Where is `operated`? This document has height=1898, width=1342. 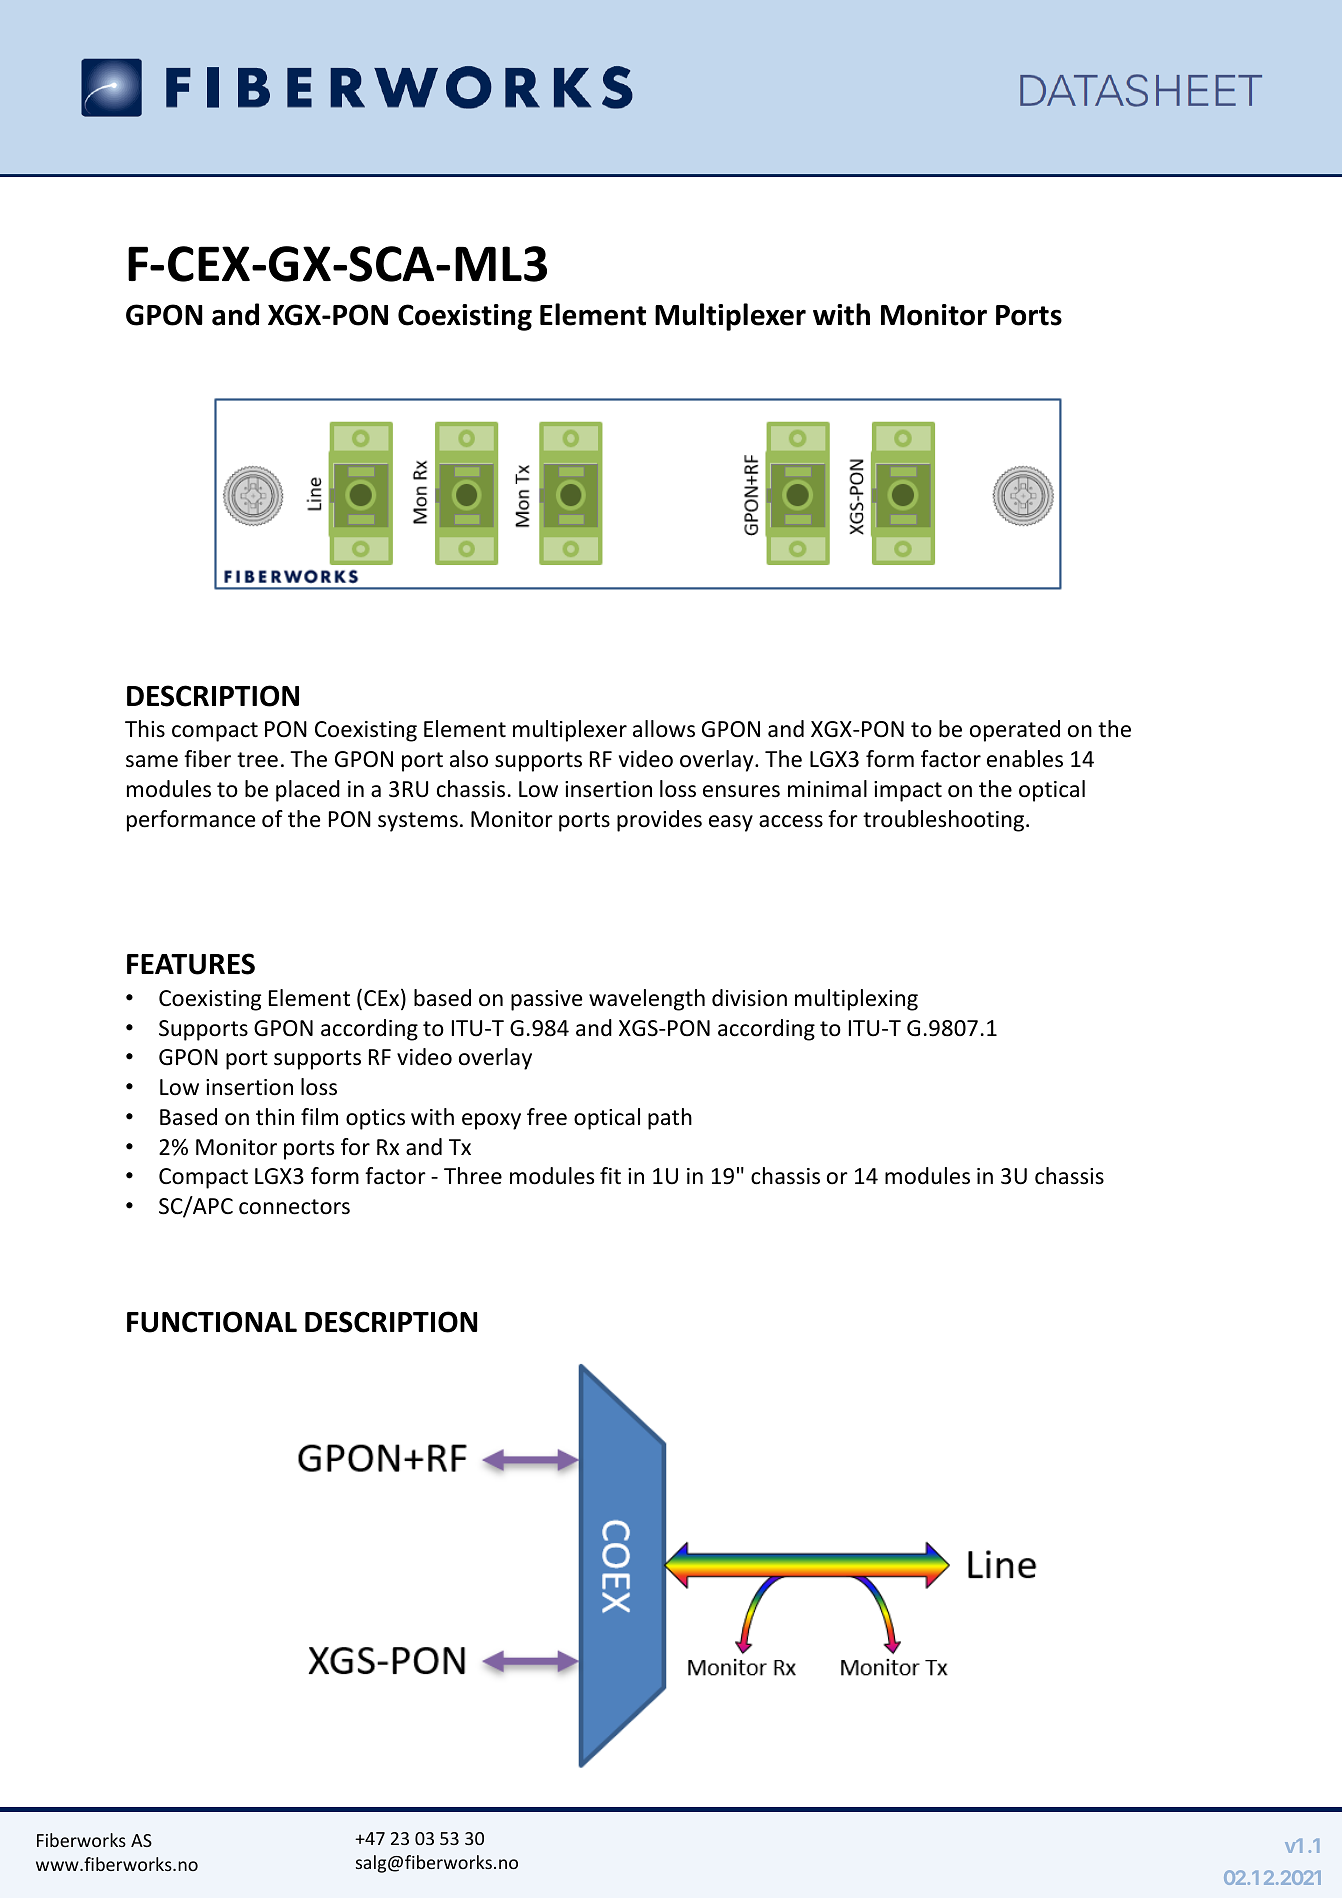
operated is located at coordinates (1015, 731).
